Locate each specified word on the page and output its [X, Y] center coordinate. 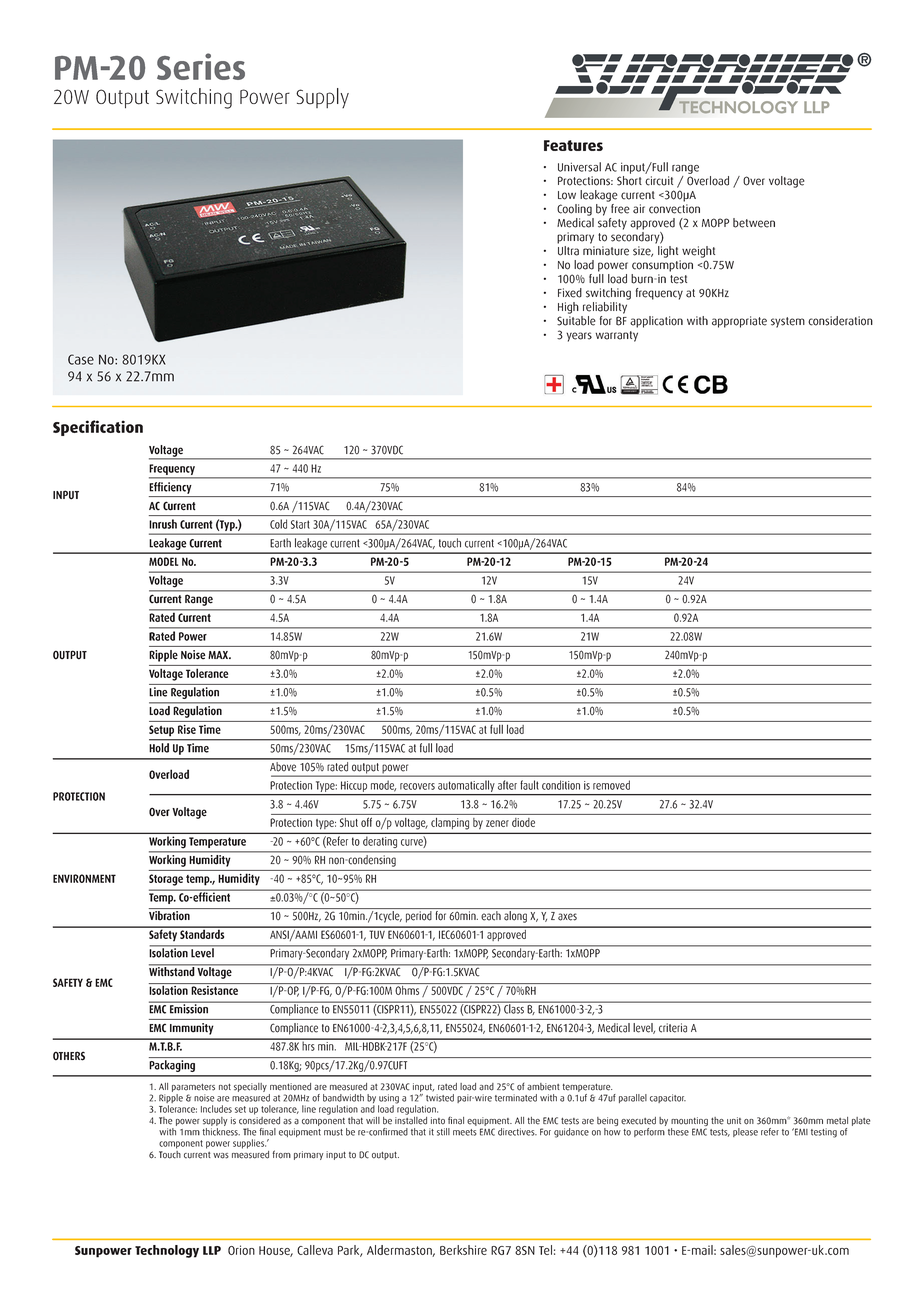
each [491, 914]
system [788, 322]
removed [611, 785]
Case [81, 359]
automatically [466, 787]
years [579, 337]
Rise [187, 729]
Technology [167, 1251]
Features [573, 145]
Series [201, 66]
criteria [673, 1028]
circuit [659, 181]
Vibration [170, 914]
